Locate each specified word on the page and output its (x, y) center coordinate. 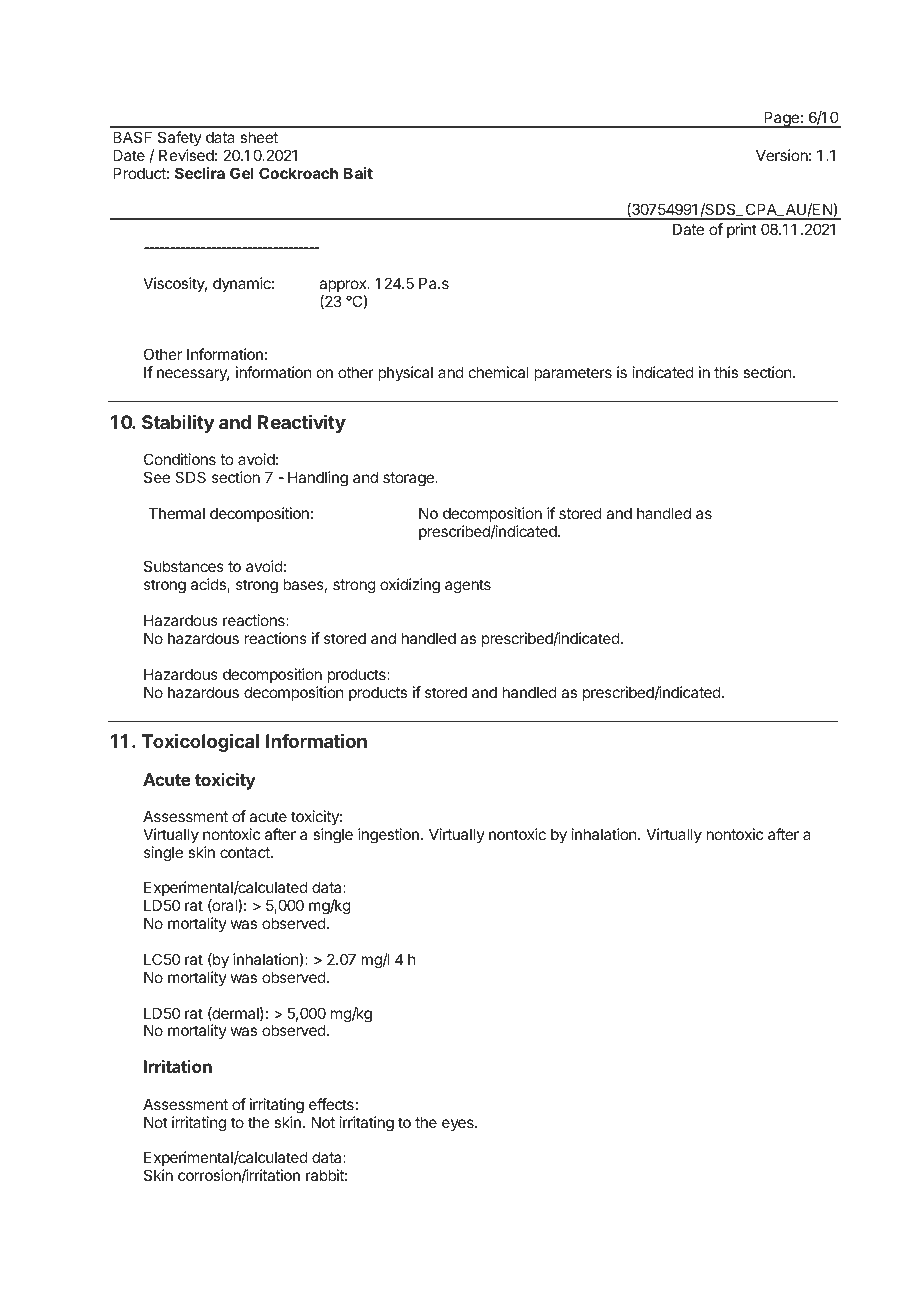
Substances (184, 566)
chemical (499, 372)
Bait (358, 173)
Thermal (177, 513)
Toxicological (200, 743)
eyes (459, 1125)
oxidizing (410, 586)
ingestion (388, 836)
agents (468, 586)
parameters (573, 374)
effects (331, 1104)
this (726, 372)
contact (246, 852)
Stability (178, 424)
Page (781, 119)
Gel (242, 173)
